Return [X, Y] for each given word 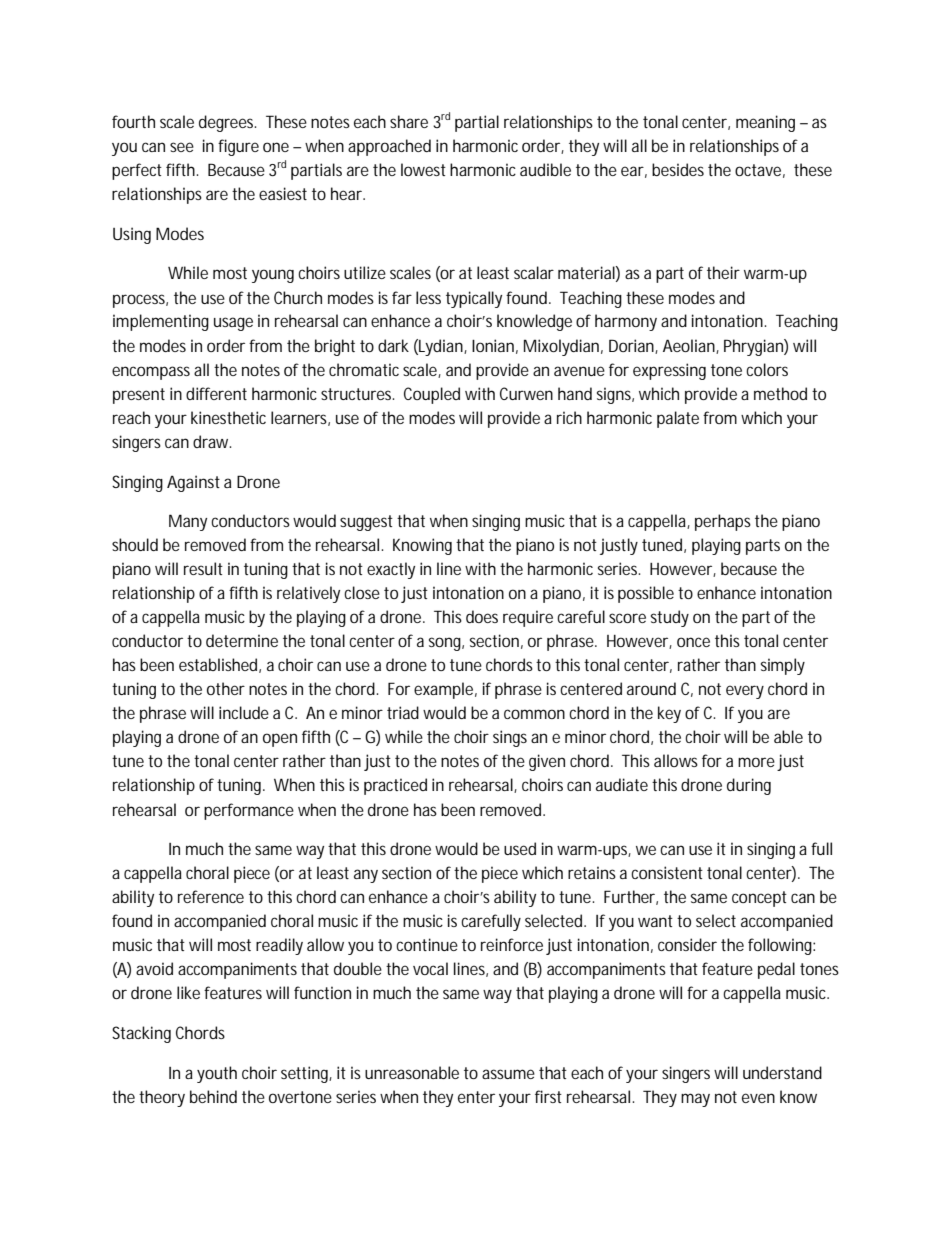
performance [249, 811]
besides [678, 169]
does [482, 616]
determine [242, 640]
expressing [669, 371]
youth [217, 1074]
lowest [423, 169]
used [520, 848]
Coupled [432, 395]
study [670, 618]
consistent [667, 872]
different [216, 393]
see [182, 147]
